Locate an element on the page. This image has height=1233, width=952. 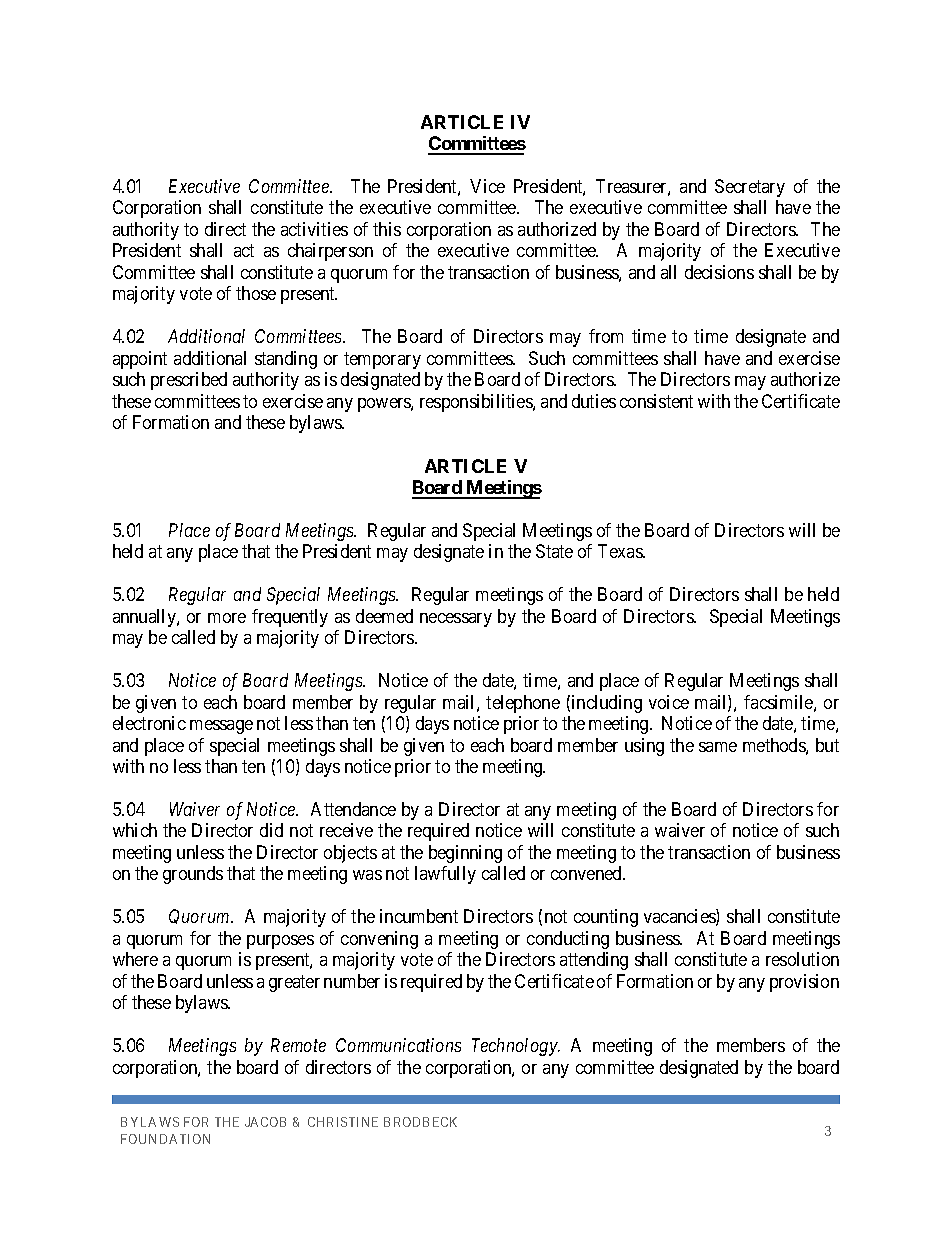
voice is located at coordinates (669, 702).
